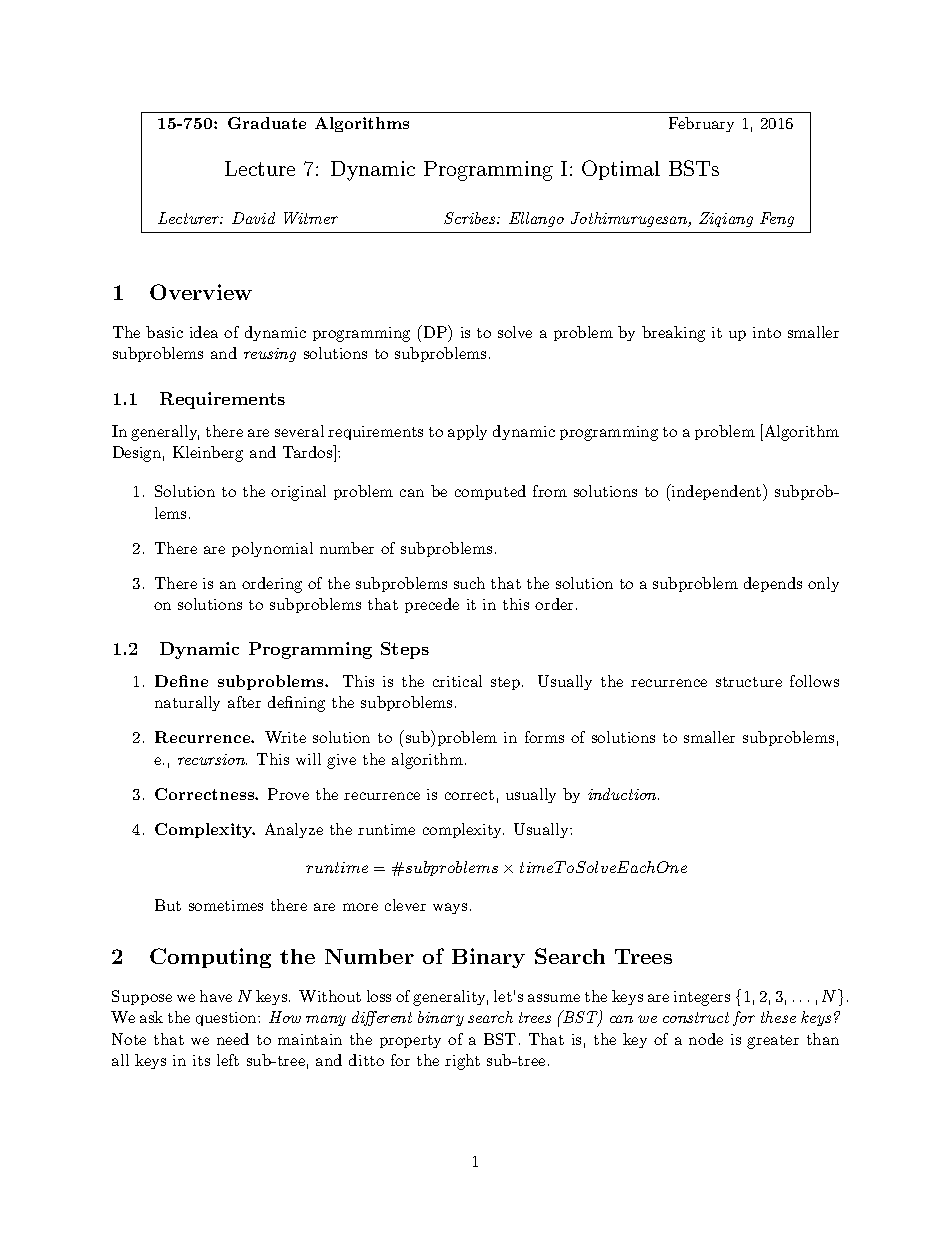  What do you see at coordinates (226, 905) in the document?
I see `sometimes` at bounding box center [226, 905].
